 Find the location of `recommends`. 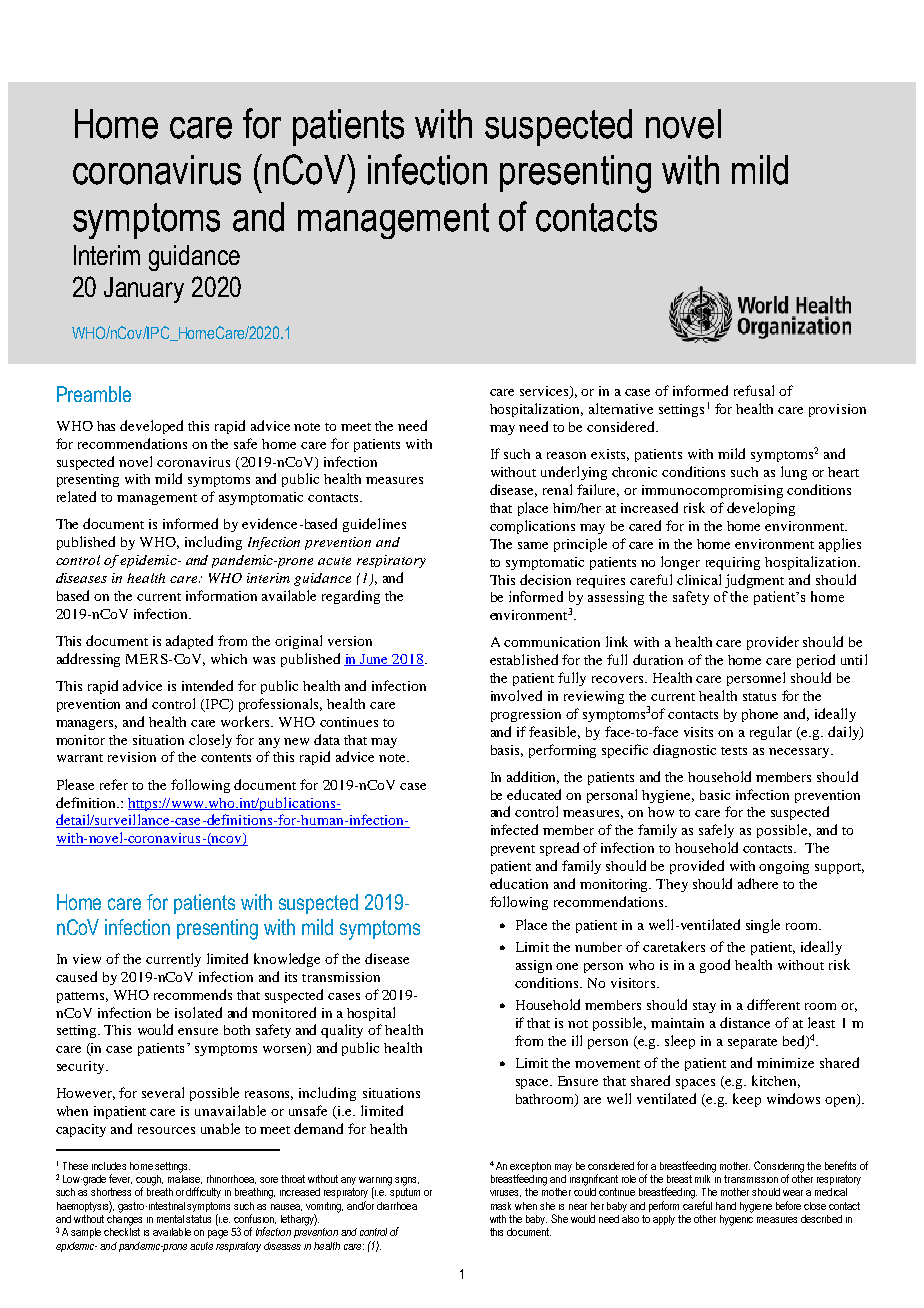

recommends is located at coordinates (193, 994).
